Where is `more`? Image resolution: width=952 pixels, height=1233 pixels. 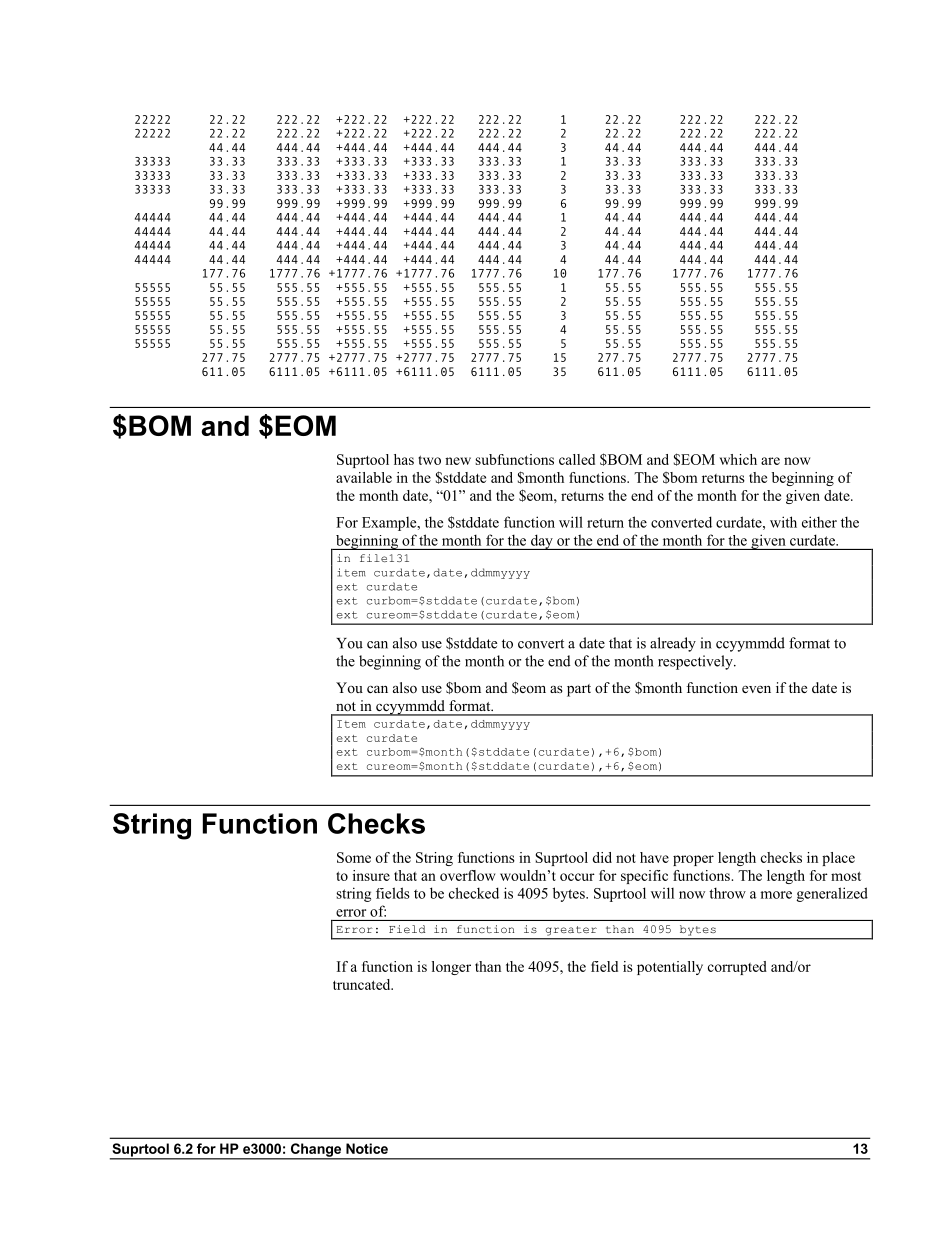 more is located at coordinates (776, 895).
